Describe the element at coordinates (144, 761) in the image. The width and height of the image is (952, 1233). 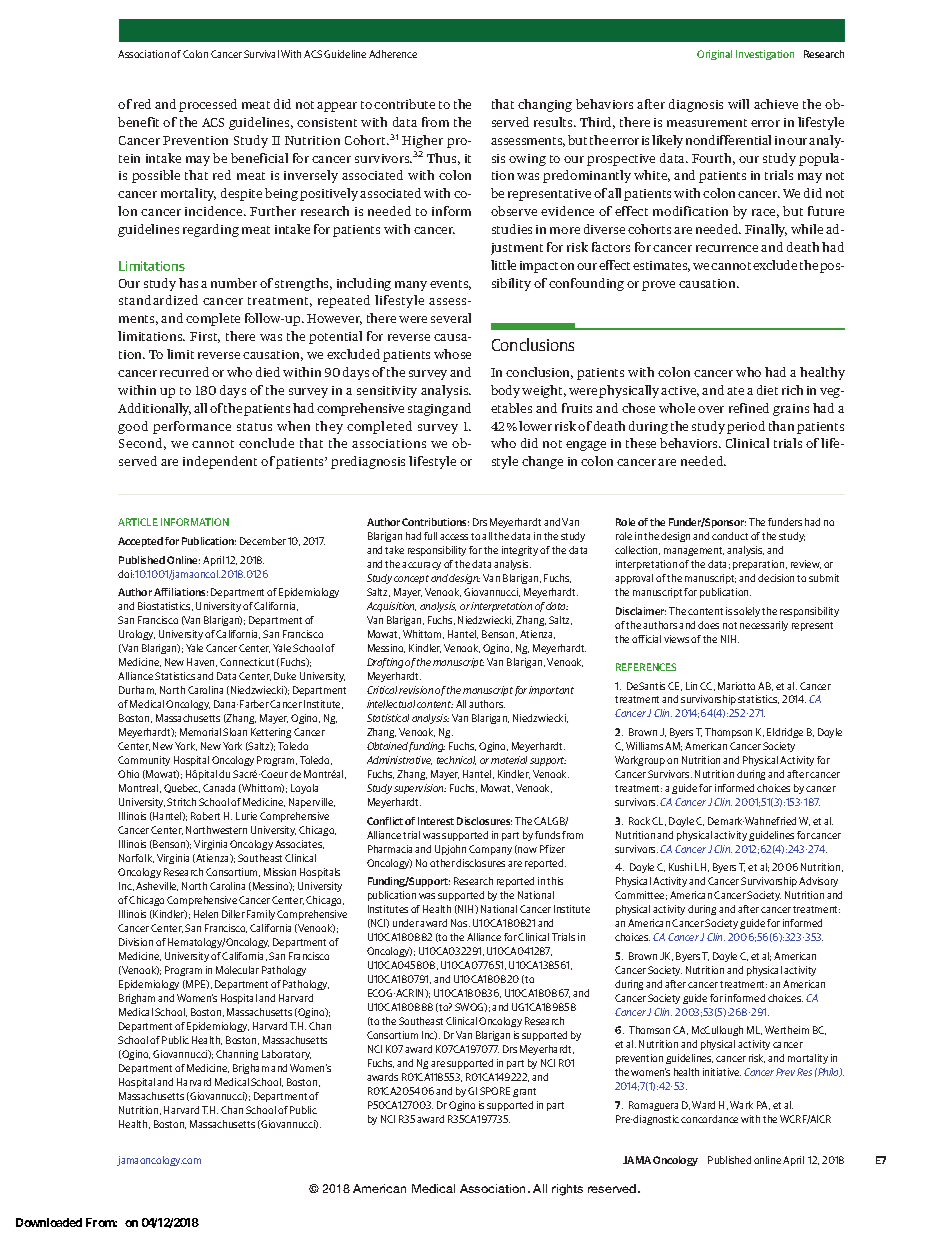
I see `Community` at that location.
